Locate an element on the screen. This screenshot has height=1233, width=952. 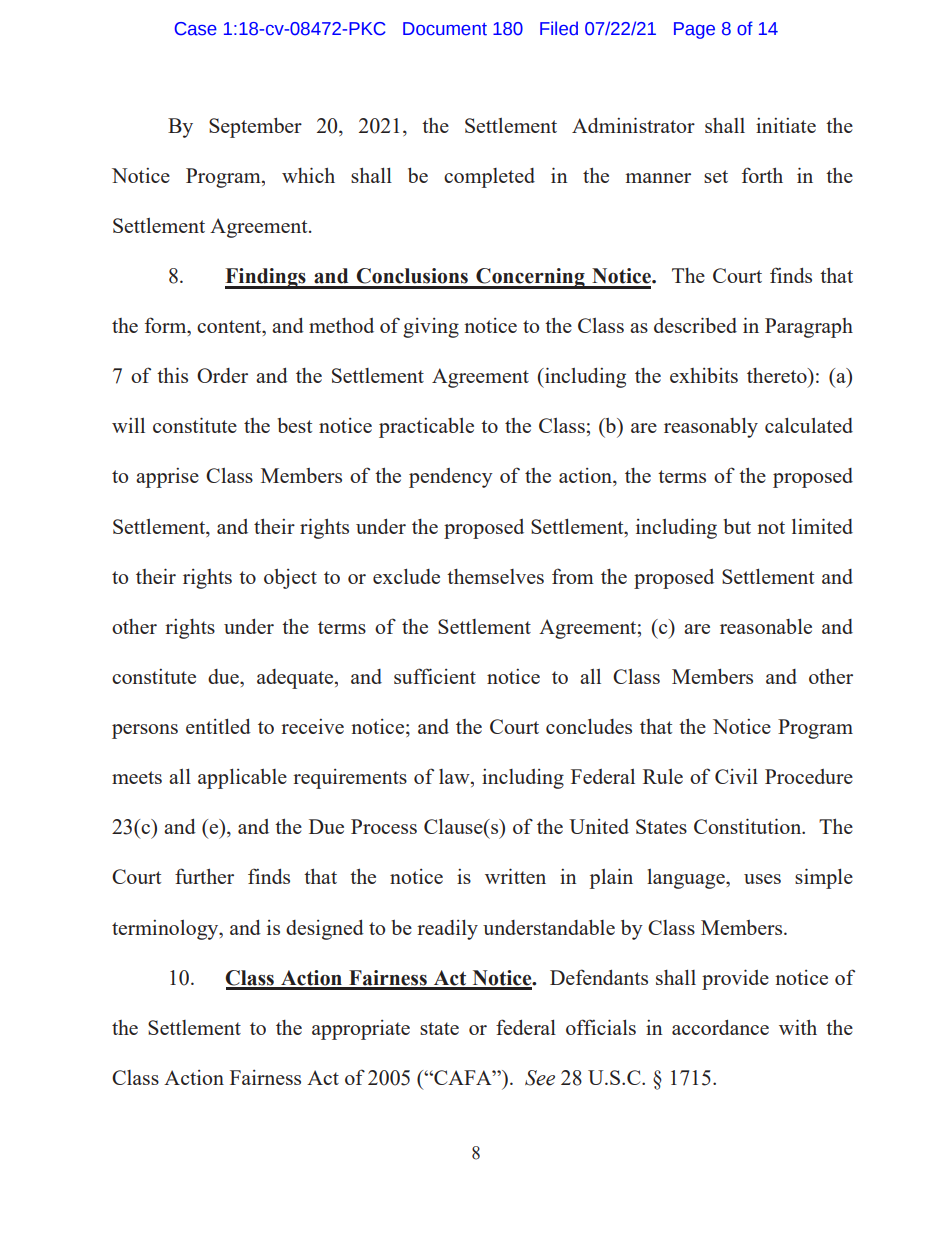
object is located at coordinates (290, 579).
